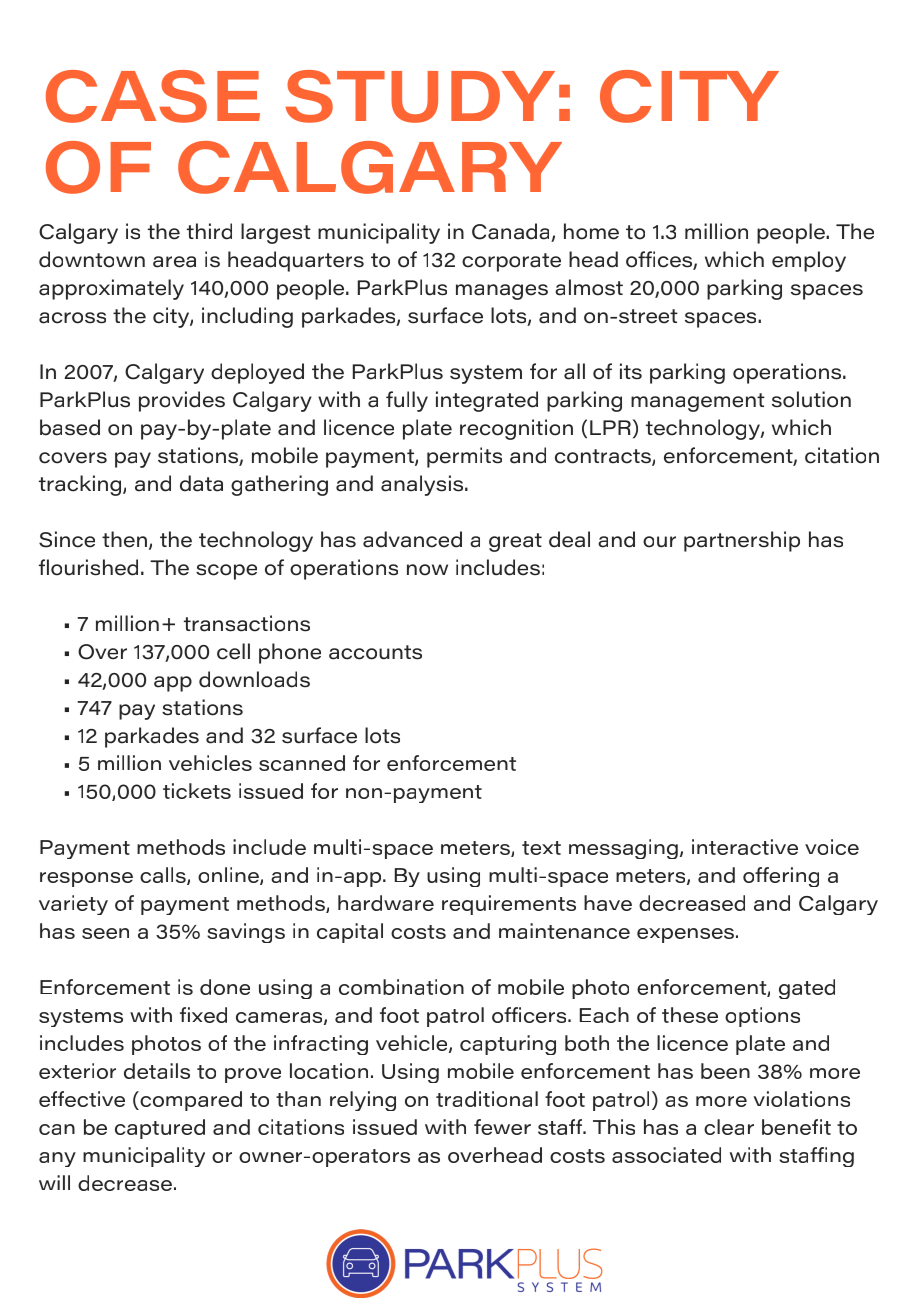 This screenshot has height=1308, width=924. What do you see at coordinates (729, 1127) in the screenshot?
I see `clear` at bounding box center [729, 1127].
